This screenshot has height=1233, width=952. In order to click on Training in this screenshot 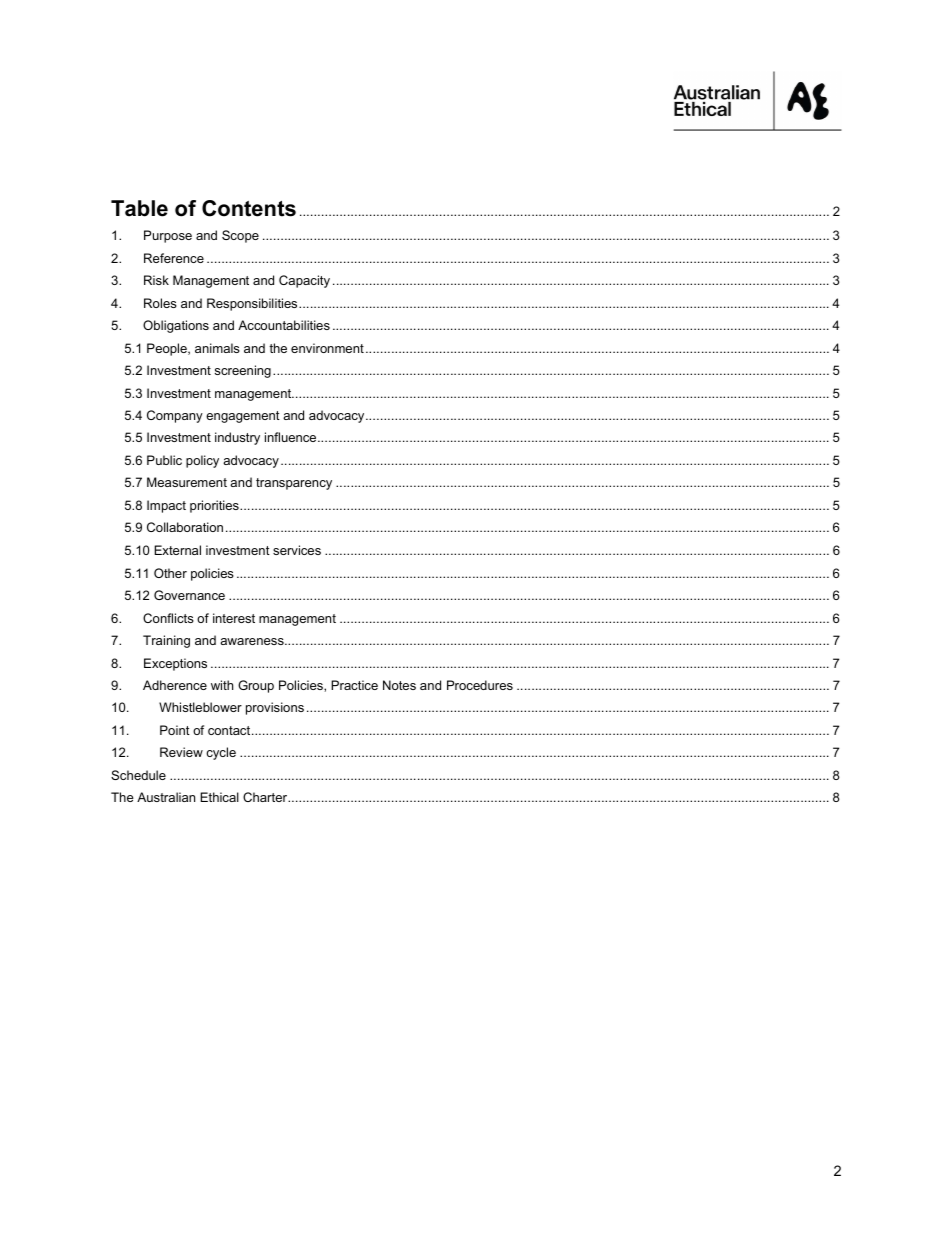, I will do `click(166, 641)`.
